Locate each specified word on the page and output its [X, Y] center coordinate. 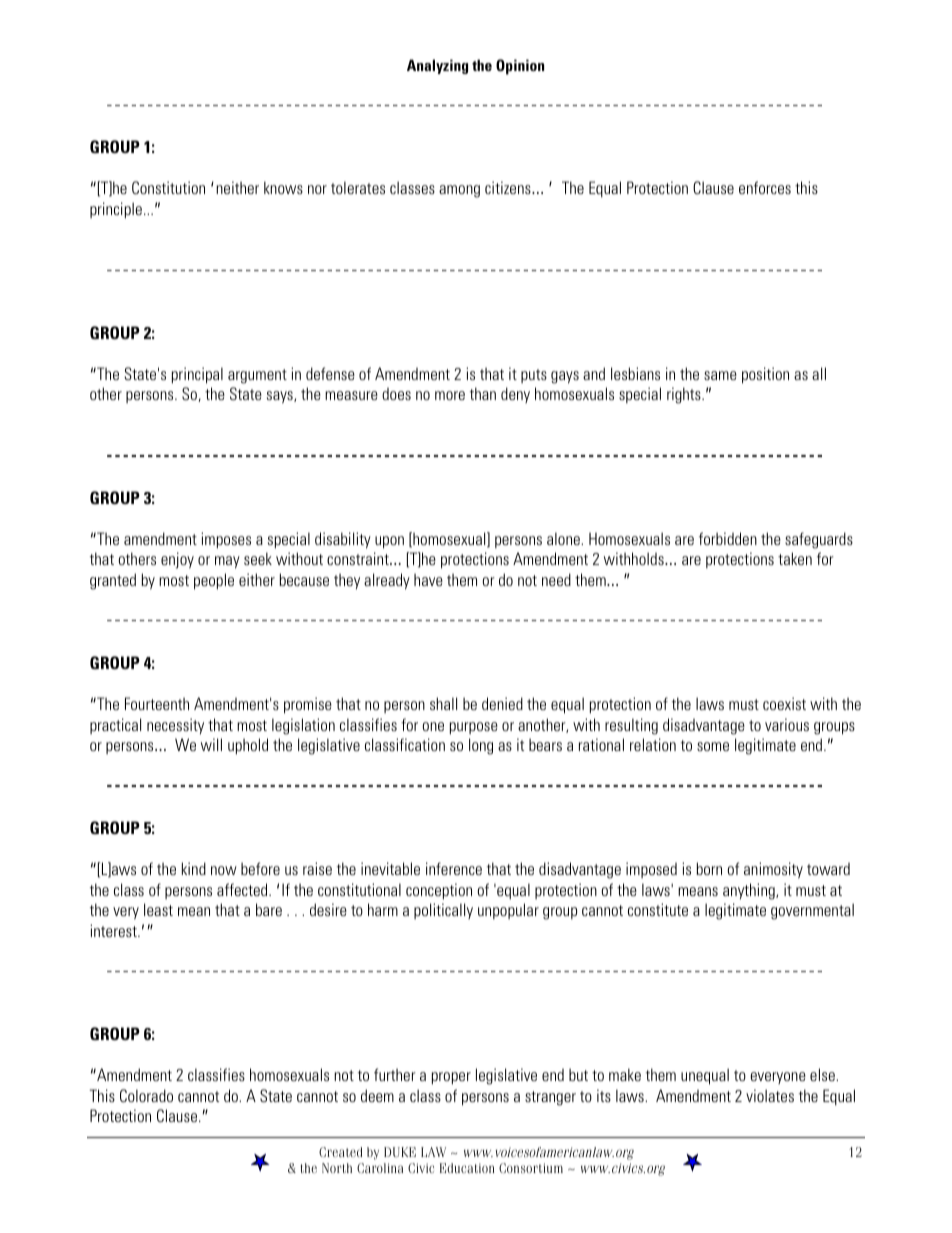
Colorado [146, 1096]
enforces [765, 187]
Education [467, 1168]
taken [795, 558]
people [214, 581]
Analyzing [437, 66]
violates [770, 1095]
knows [283, 187]
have [428, 579]
